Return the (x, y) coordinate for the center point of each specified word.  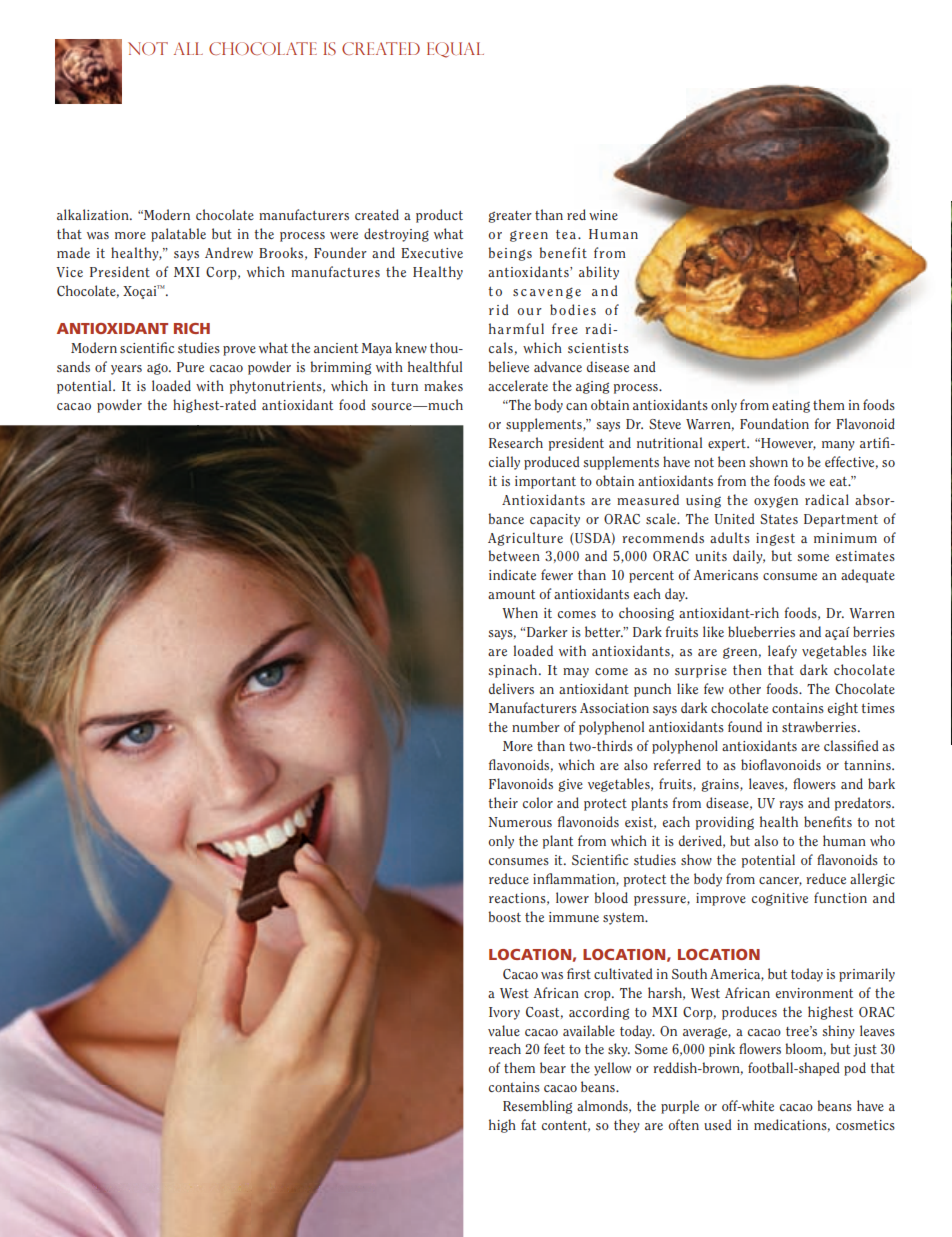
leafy (782, 652)
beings (510, 254)
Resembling (537, 1107)
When (520, 613)
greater (510, 217)
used (718, 1124)
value (504, 1030)
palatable (178, 235)
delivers (511, 688)
